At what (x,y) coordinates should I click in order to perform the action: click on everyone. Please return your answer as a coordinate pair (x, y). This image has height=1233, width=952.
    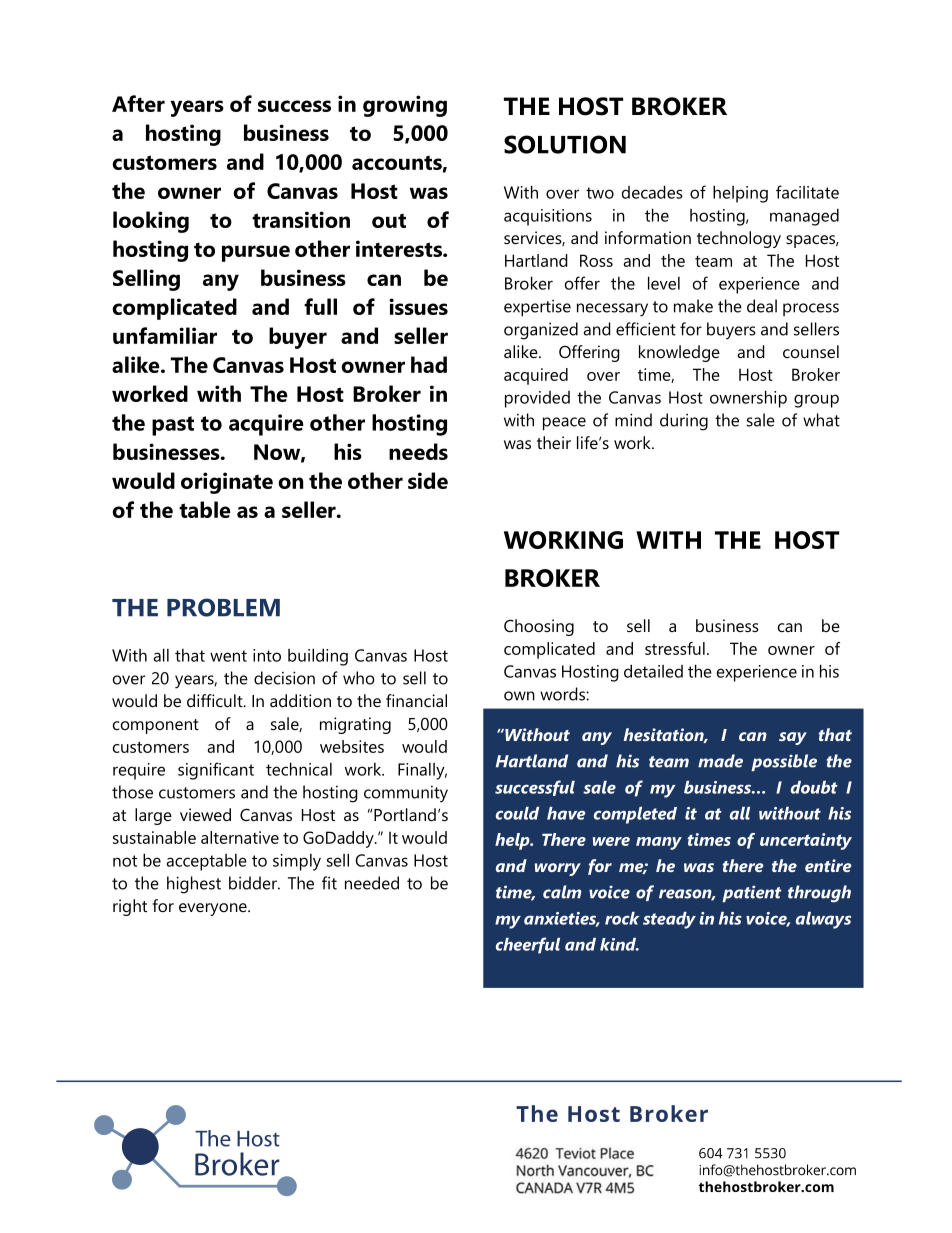
    Looking at the image, I should click on (214, 909).
